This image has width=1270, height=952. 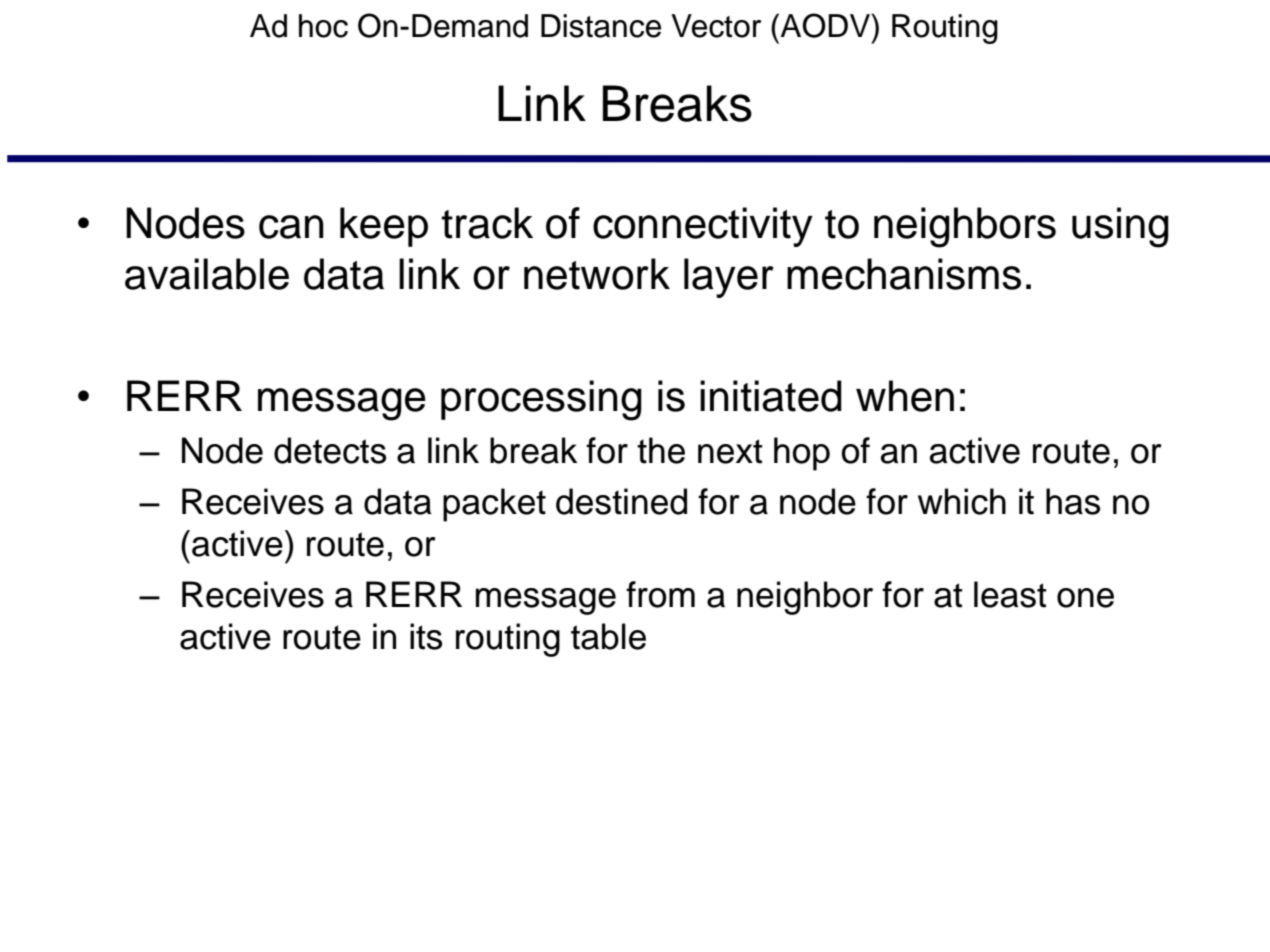 I want to click on available, so click(x=207, y=274).
